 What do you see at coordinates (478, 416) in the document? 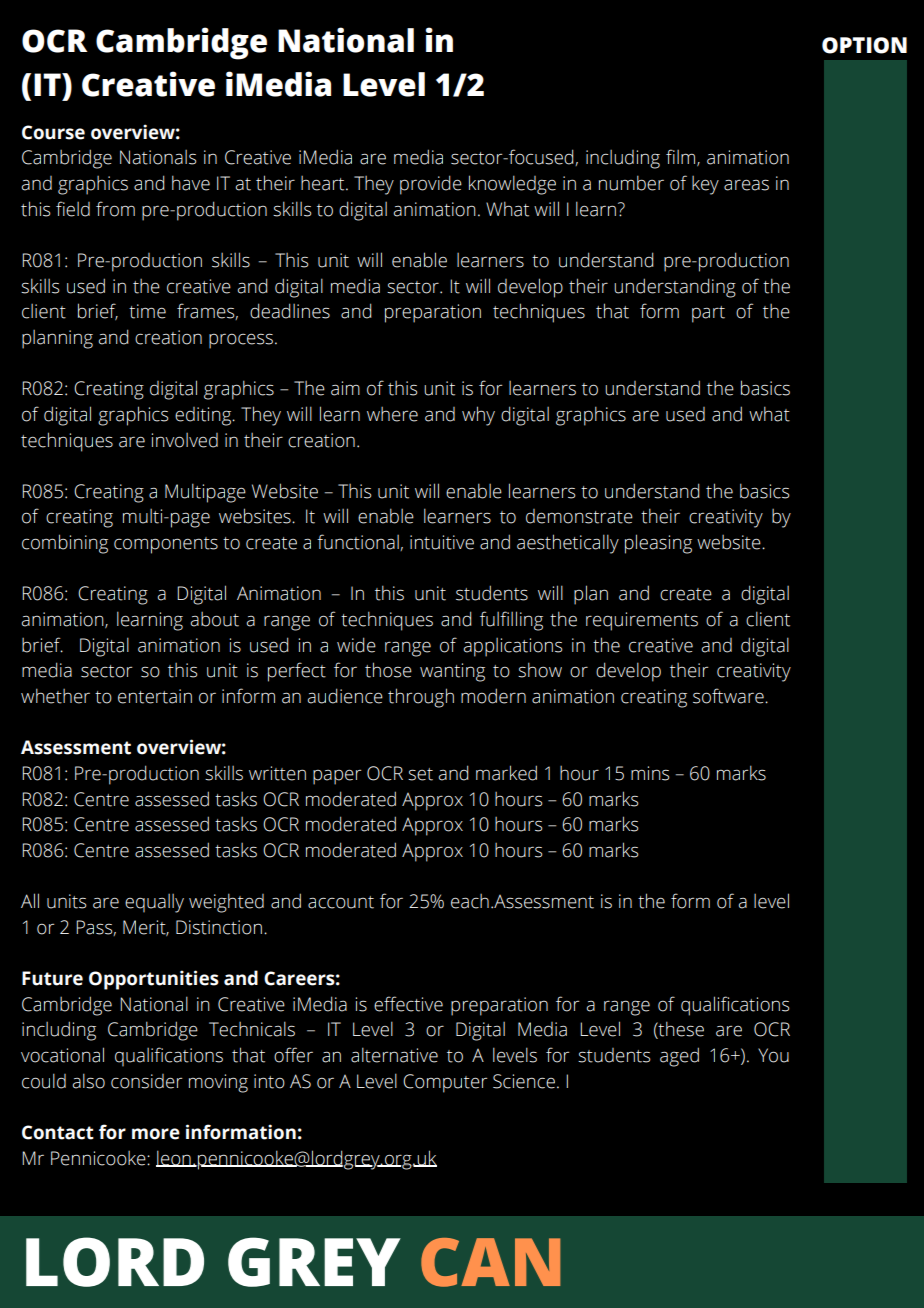
I see `why` at bounding box center [478, 416].
